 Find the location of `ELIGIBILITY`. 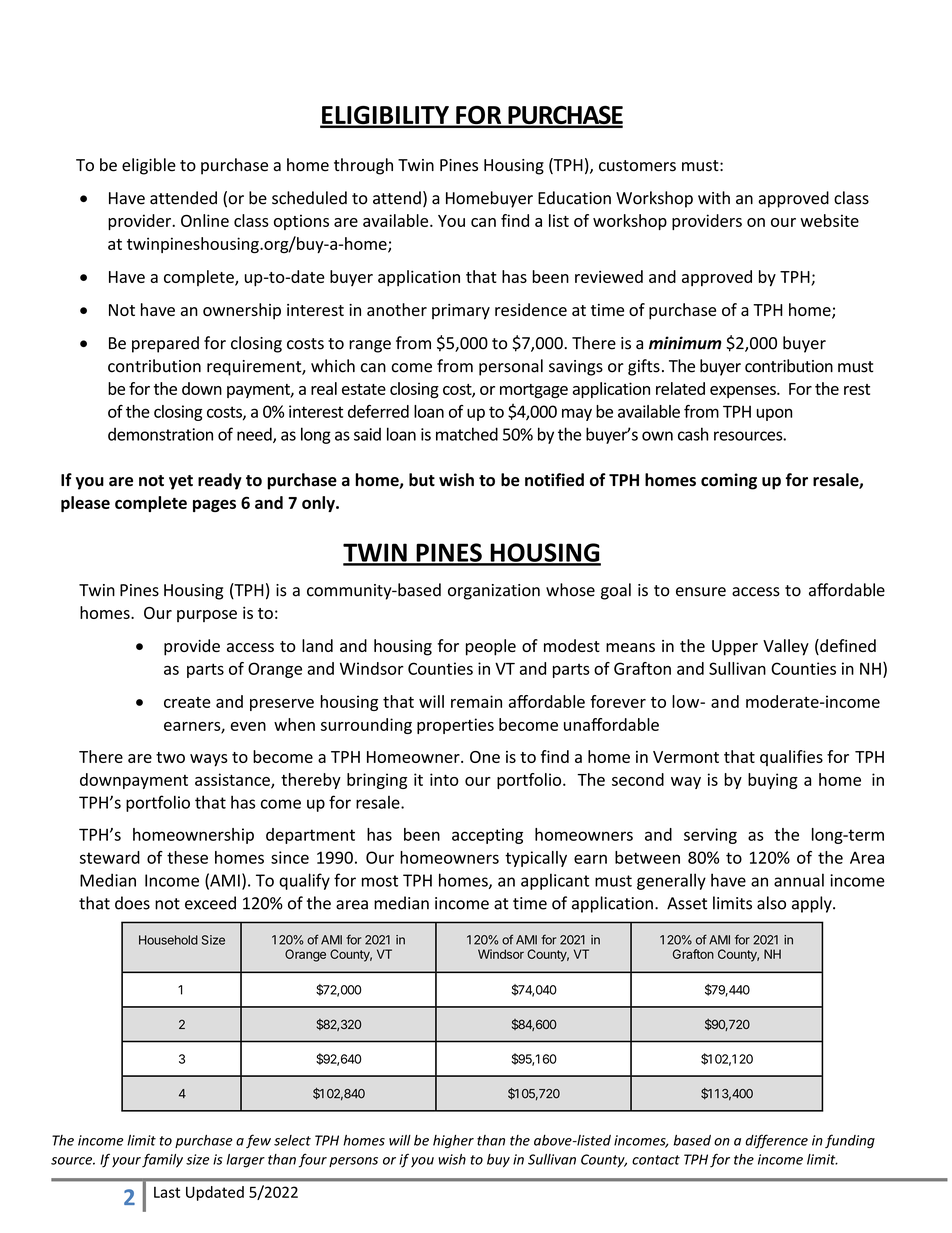

ELIGIBILITY is located at coordinates (385, 116).
